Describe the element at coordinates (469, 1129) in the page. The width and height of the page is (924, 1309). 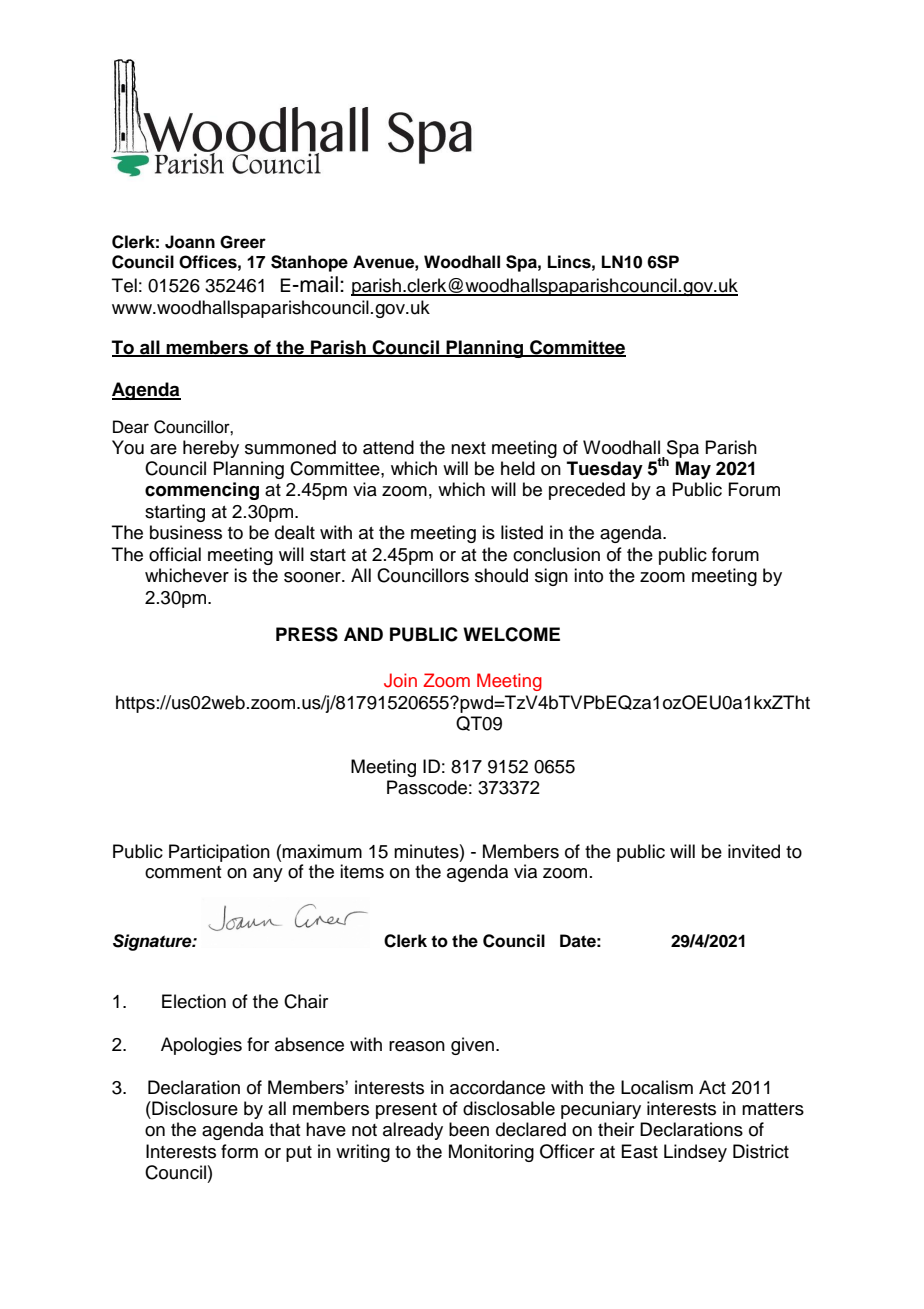
I see `been` at that location.
